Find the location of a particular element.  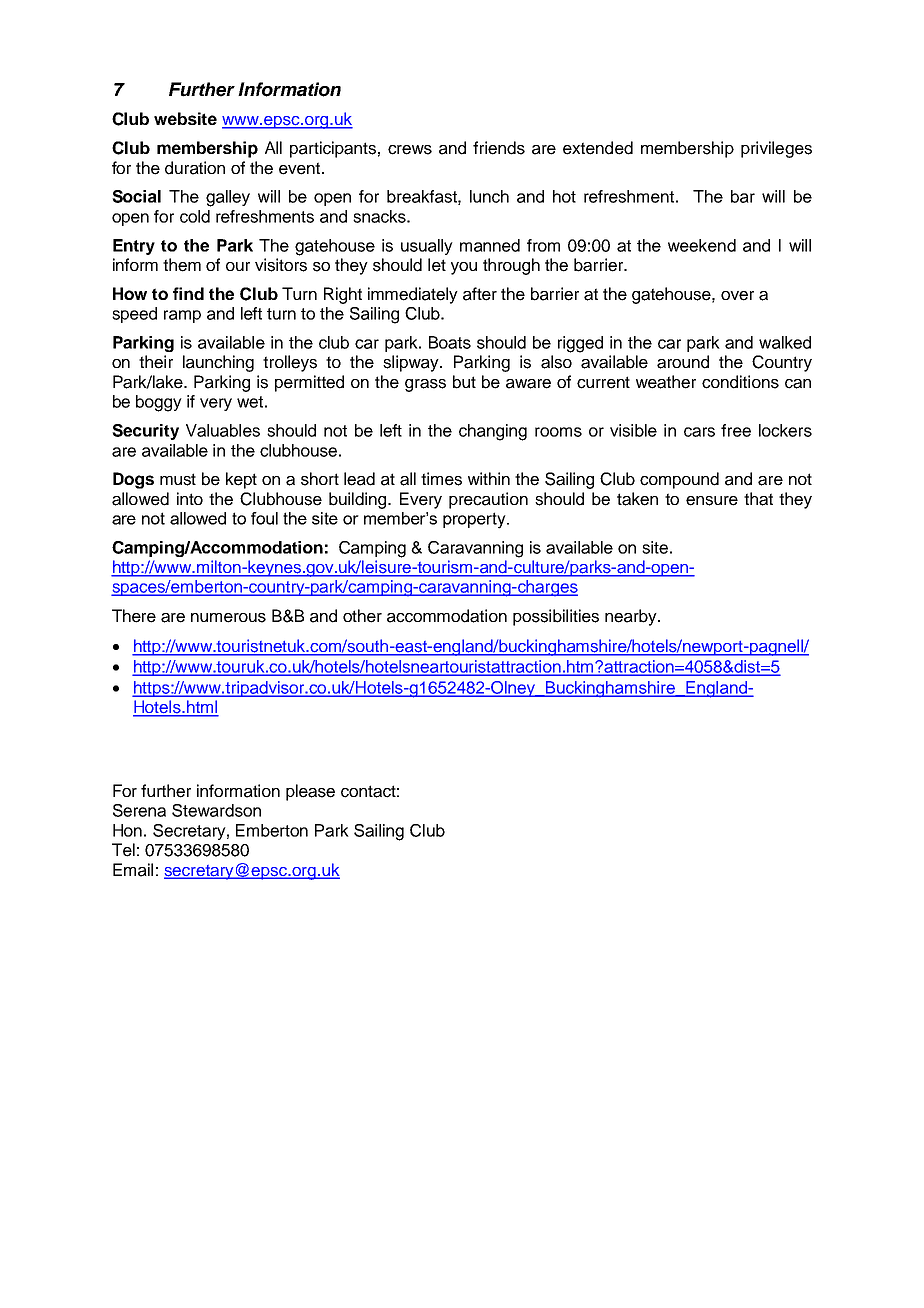

duration is located at coordinates (195, 168).
